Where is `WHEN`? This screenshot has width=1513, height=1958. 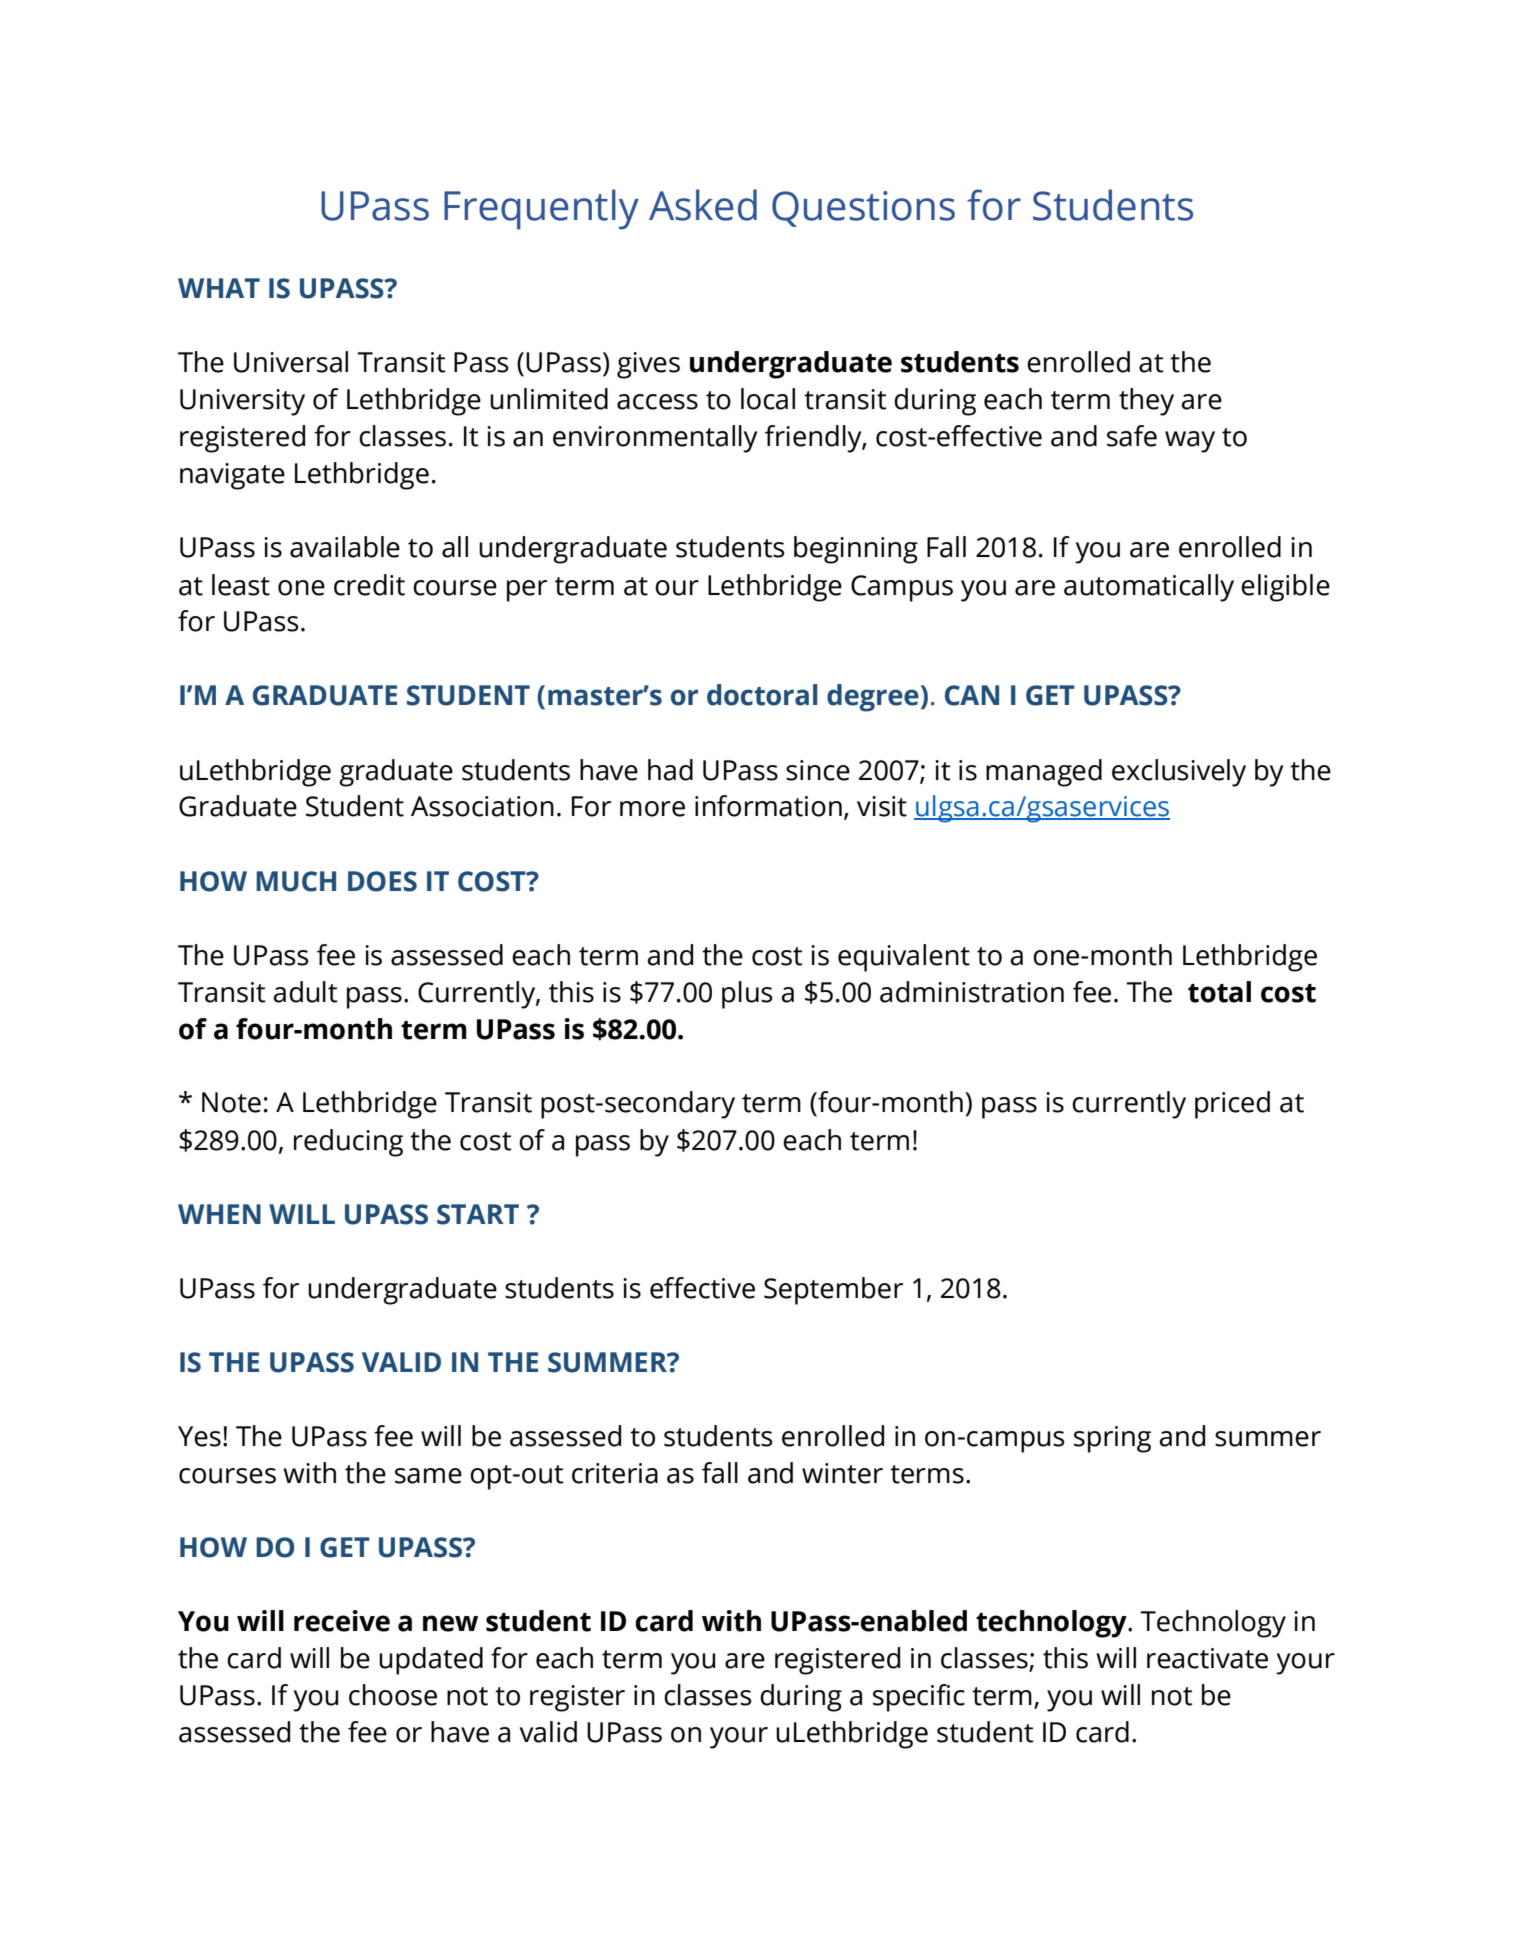 WHEN is located at coordinates (219, 1214).
